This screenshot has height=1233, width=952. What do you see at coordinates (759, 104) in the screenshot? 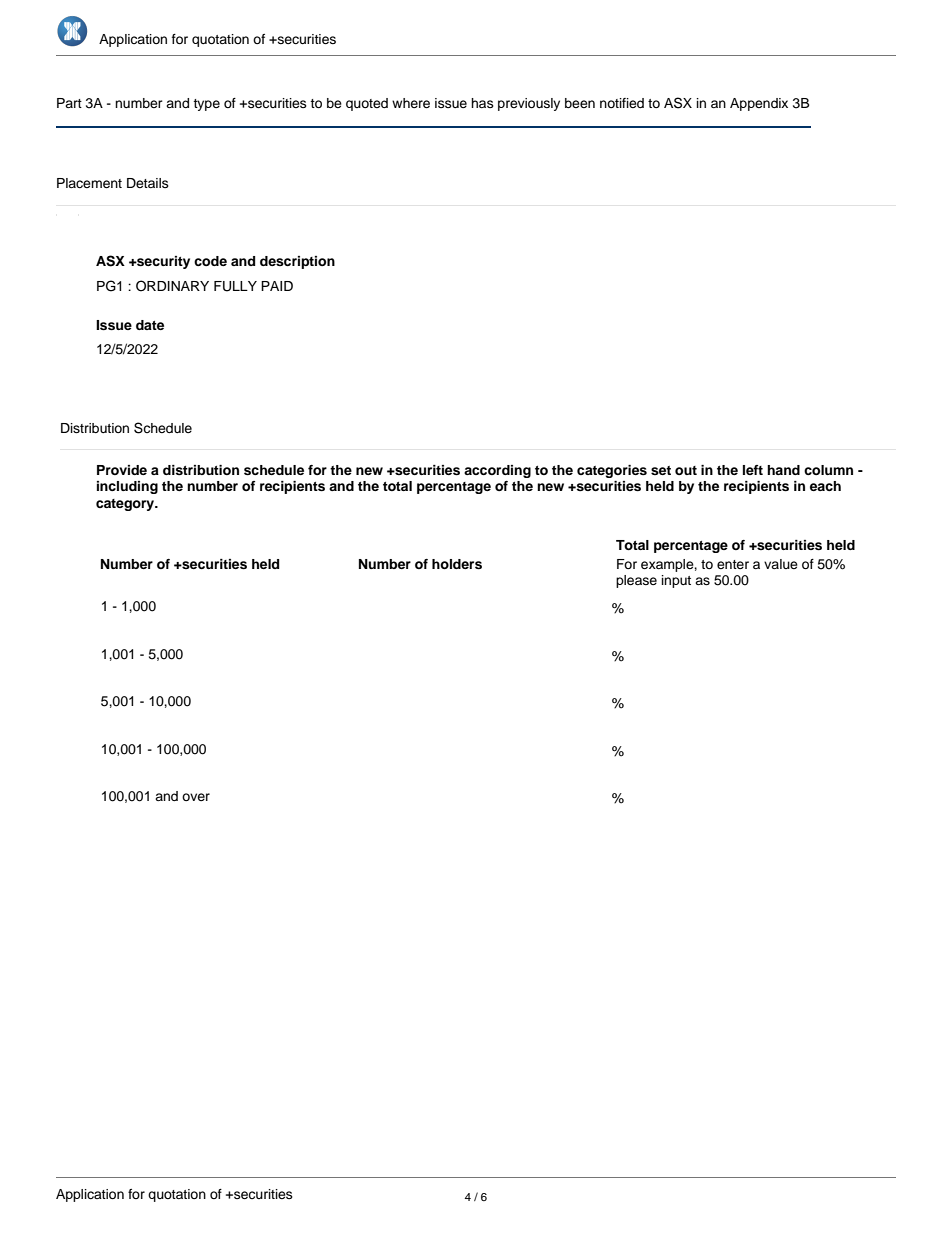
I see `Appendix` at bounding box center [759, 104].
